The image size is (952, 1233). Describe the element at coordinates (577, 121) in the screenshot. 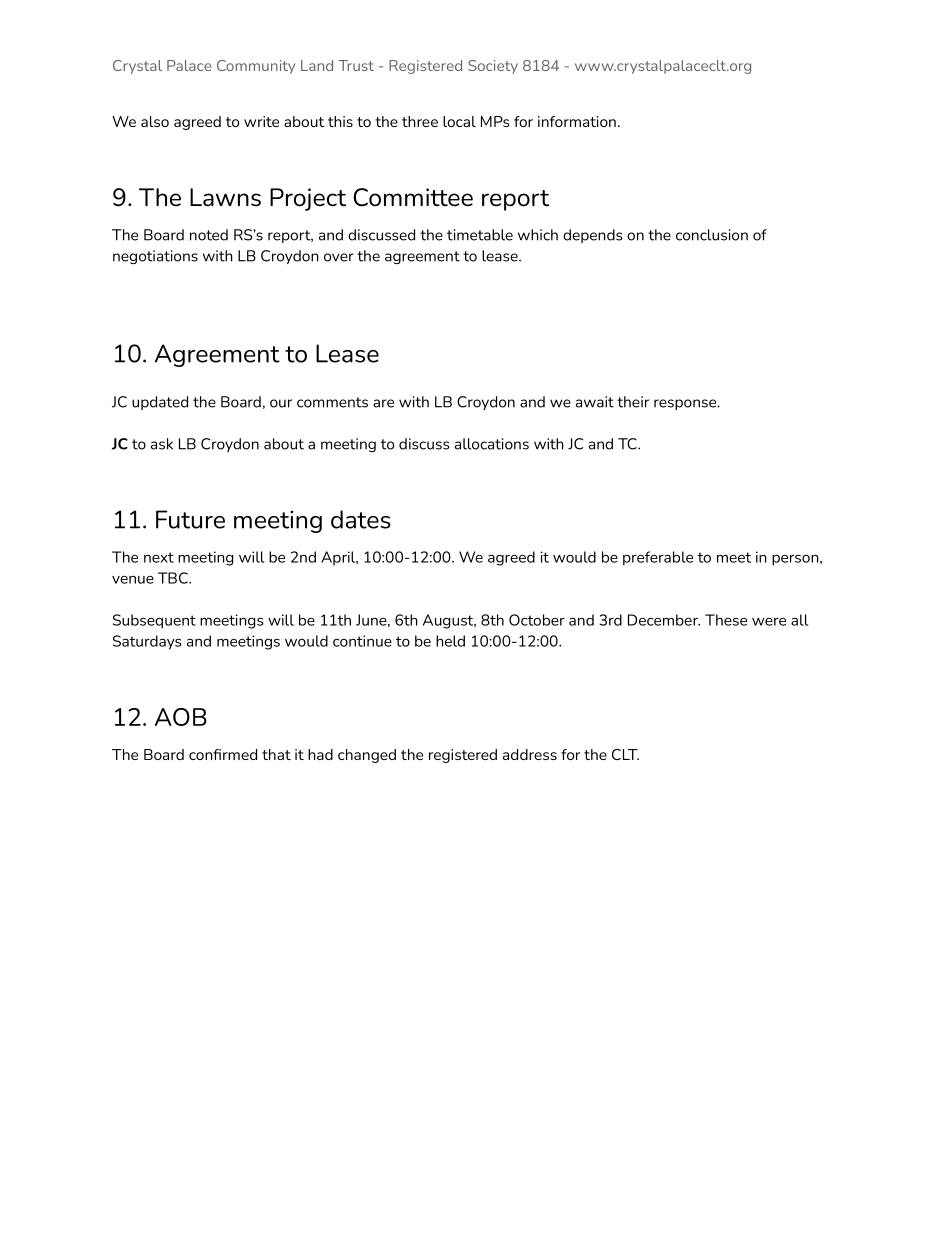

I see `information` at that location.
